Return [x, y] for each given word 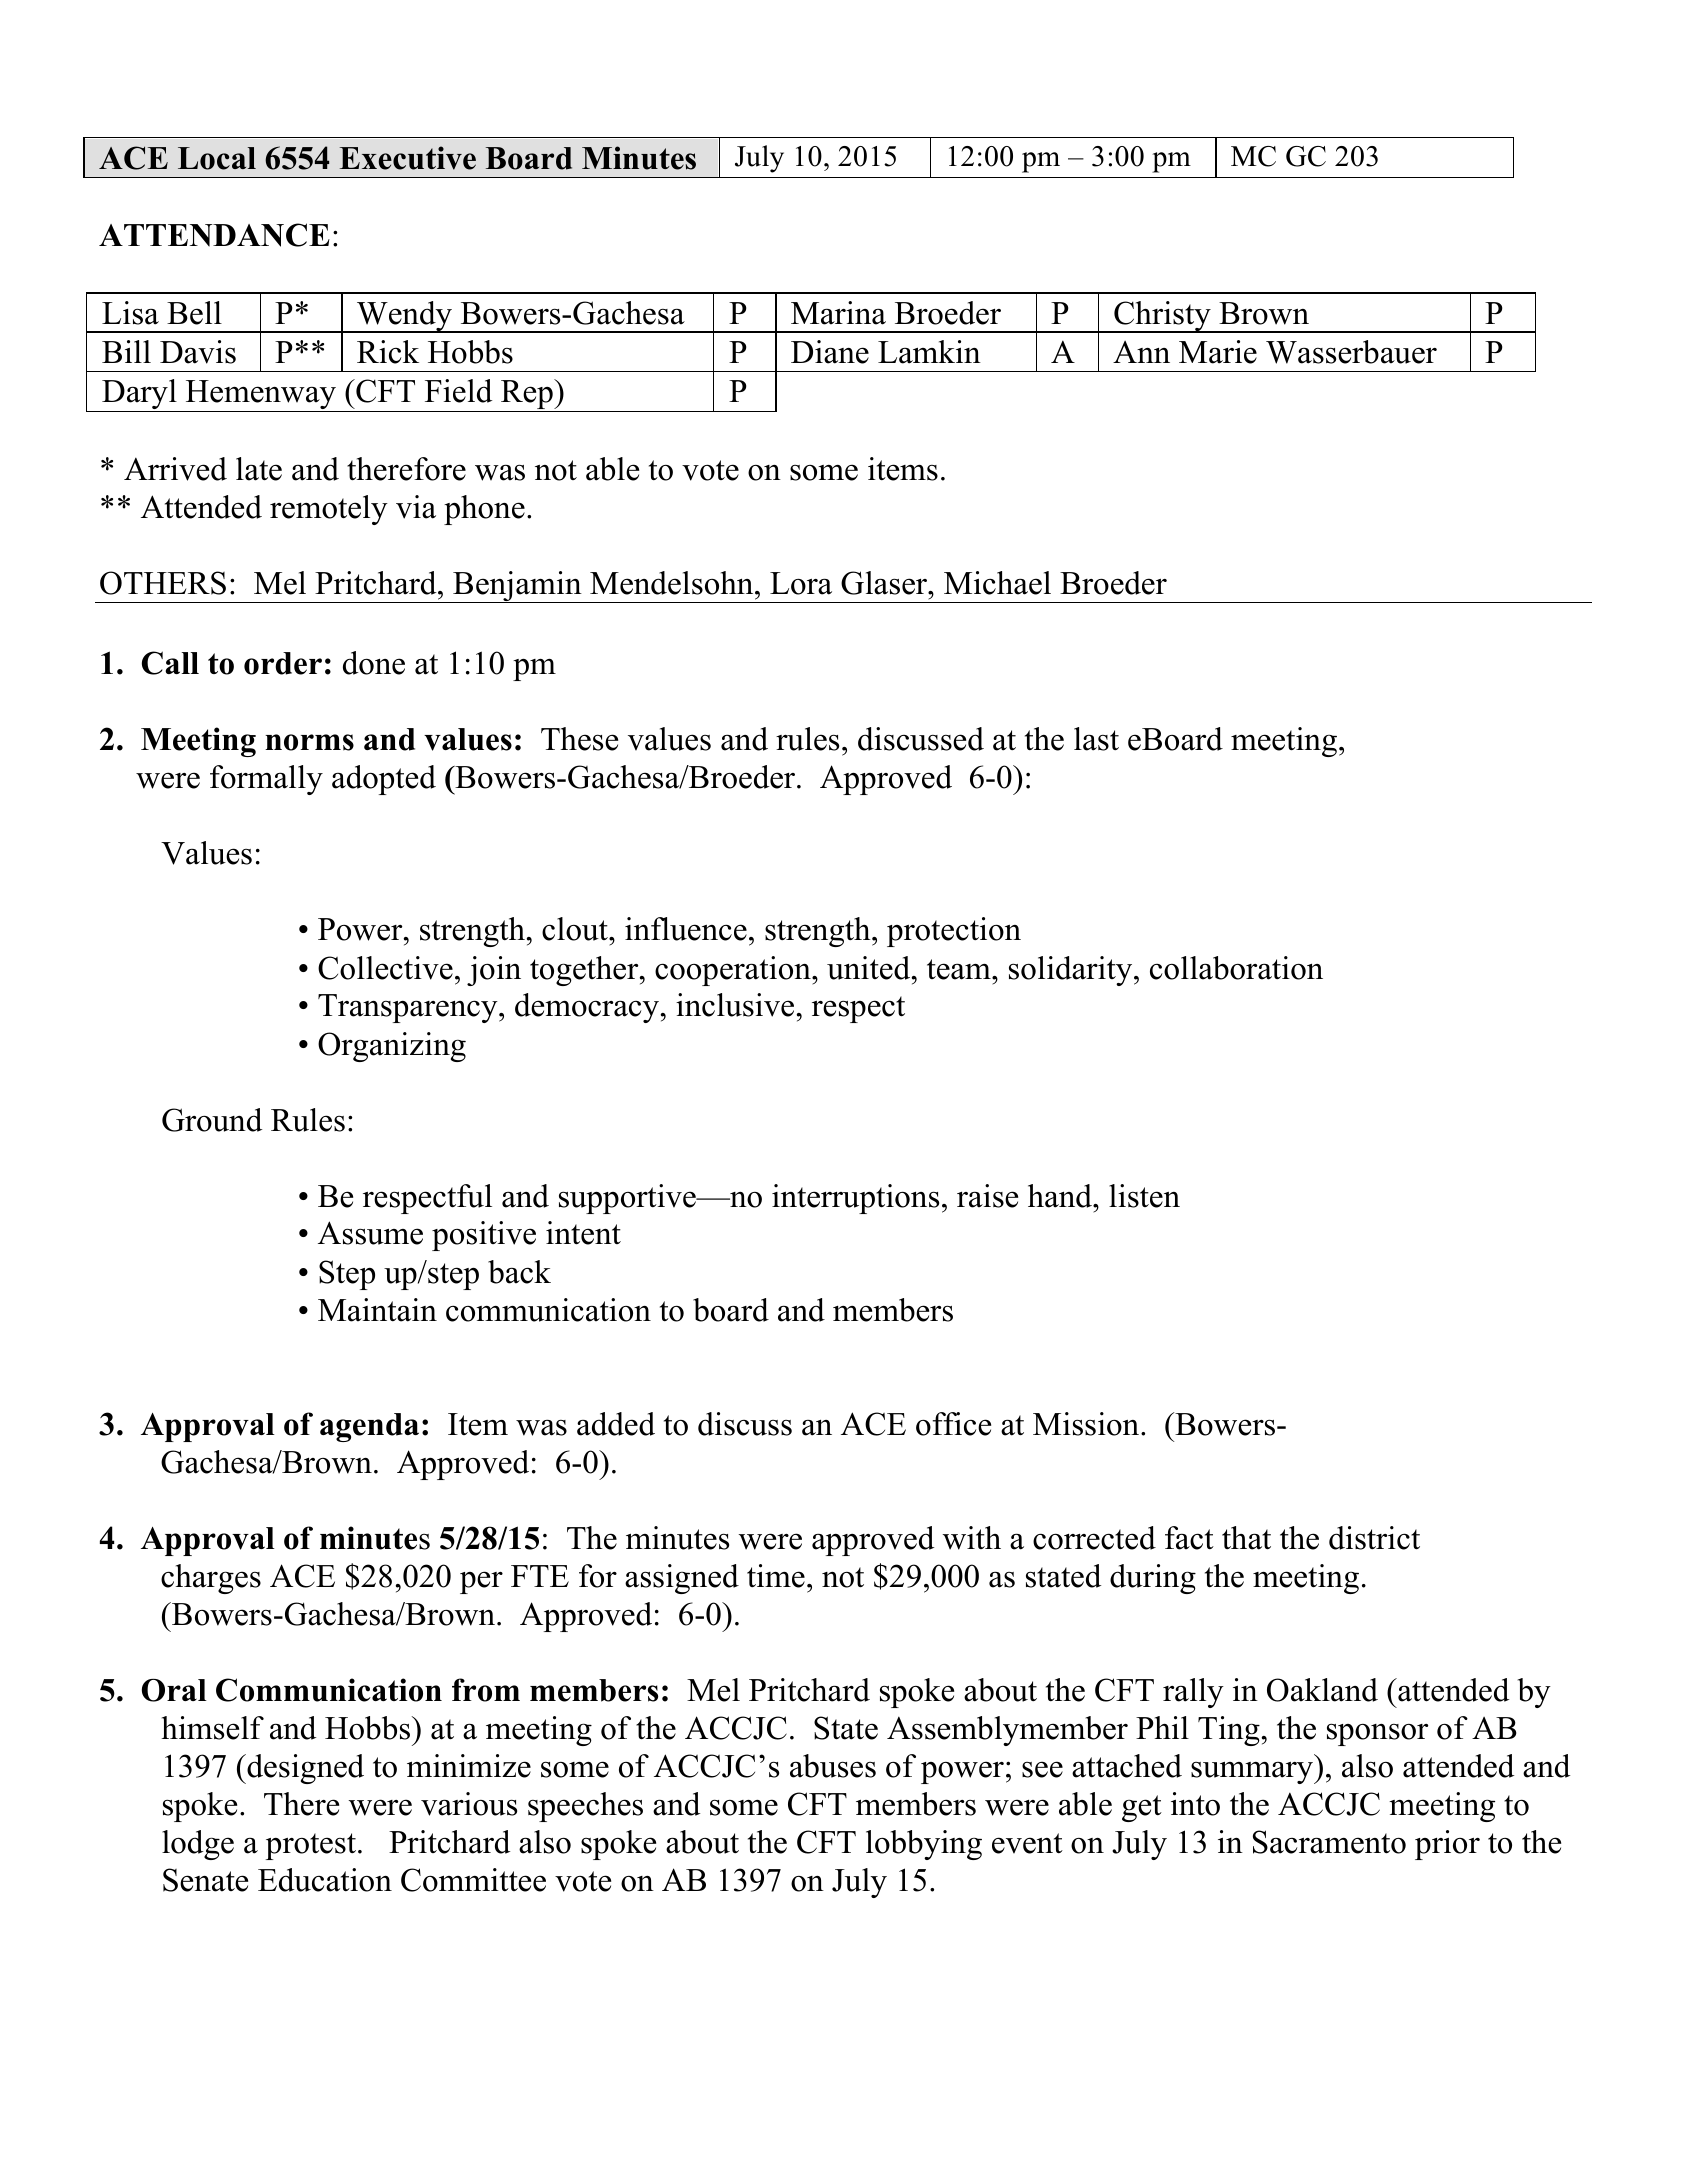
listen [1144, 1196]
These [579, 739]
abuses [833, 1766]
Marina [838, 313]
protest [311, 1846]
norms [309, 742]
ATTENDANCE [214, 235]
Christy [1162, 317]
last [1096, 739]
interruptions [855, 1199]
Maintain [377, 1310]
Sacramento [1329, 1842]
